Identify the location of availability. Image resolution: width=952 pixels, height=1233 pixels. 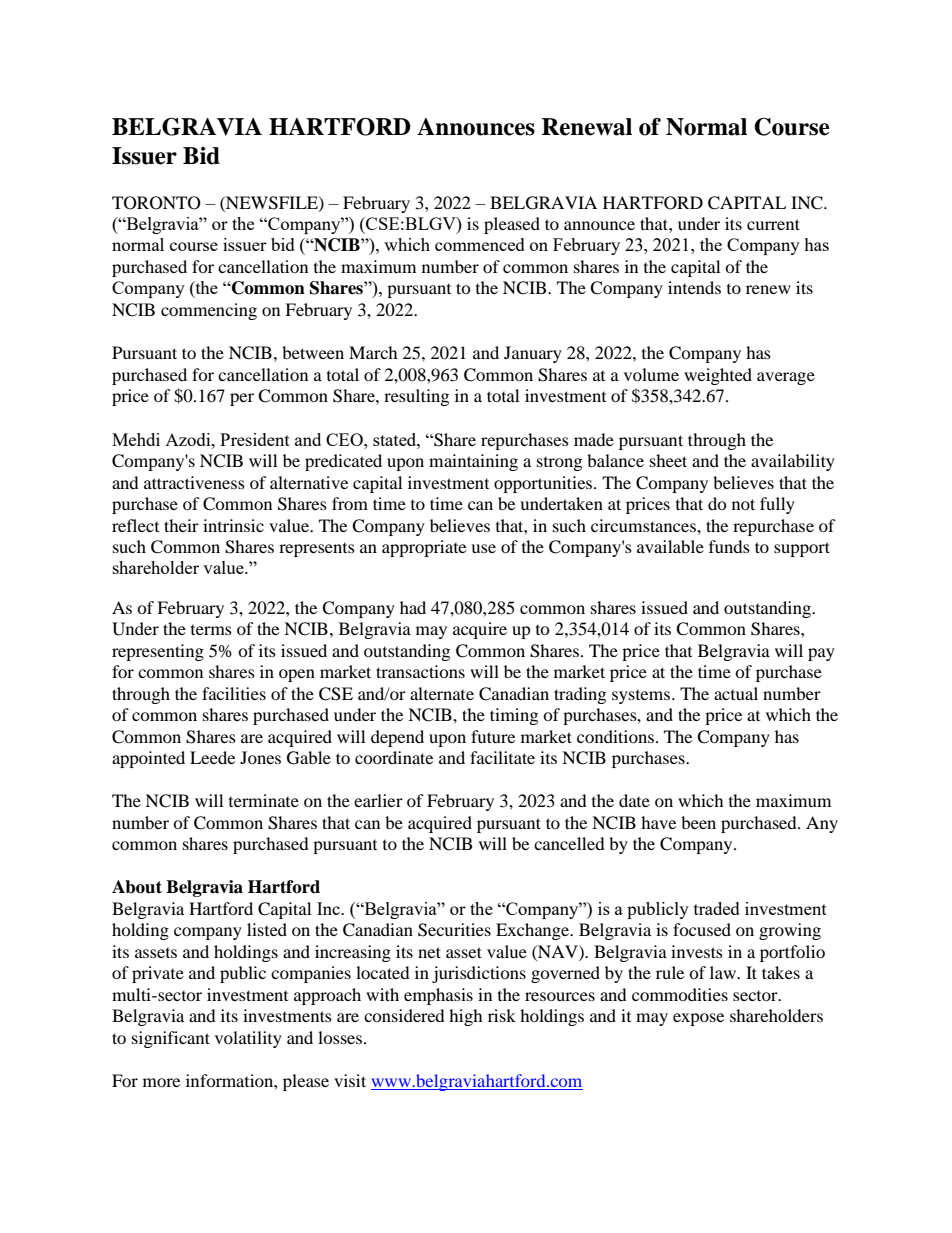
(793, 462).
